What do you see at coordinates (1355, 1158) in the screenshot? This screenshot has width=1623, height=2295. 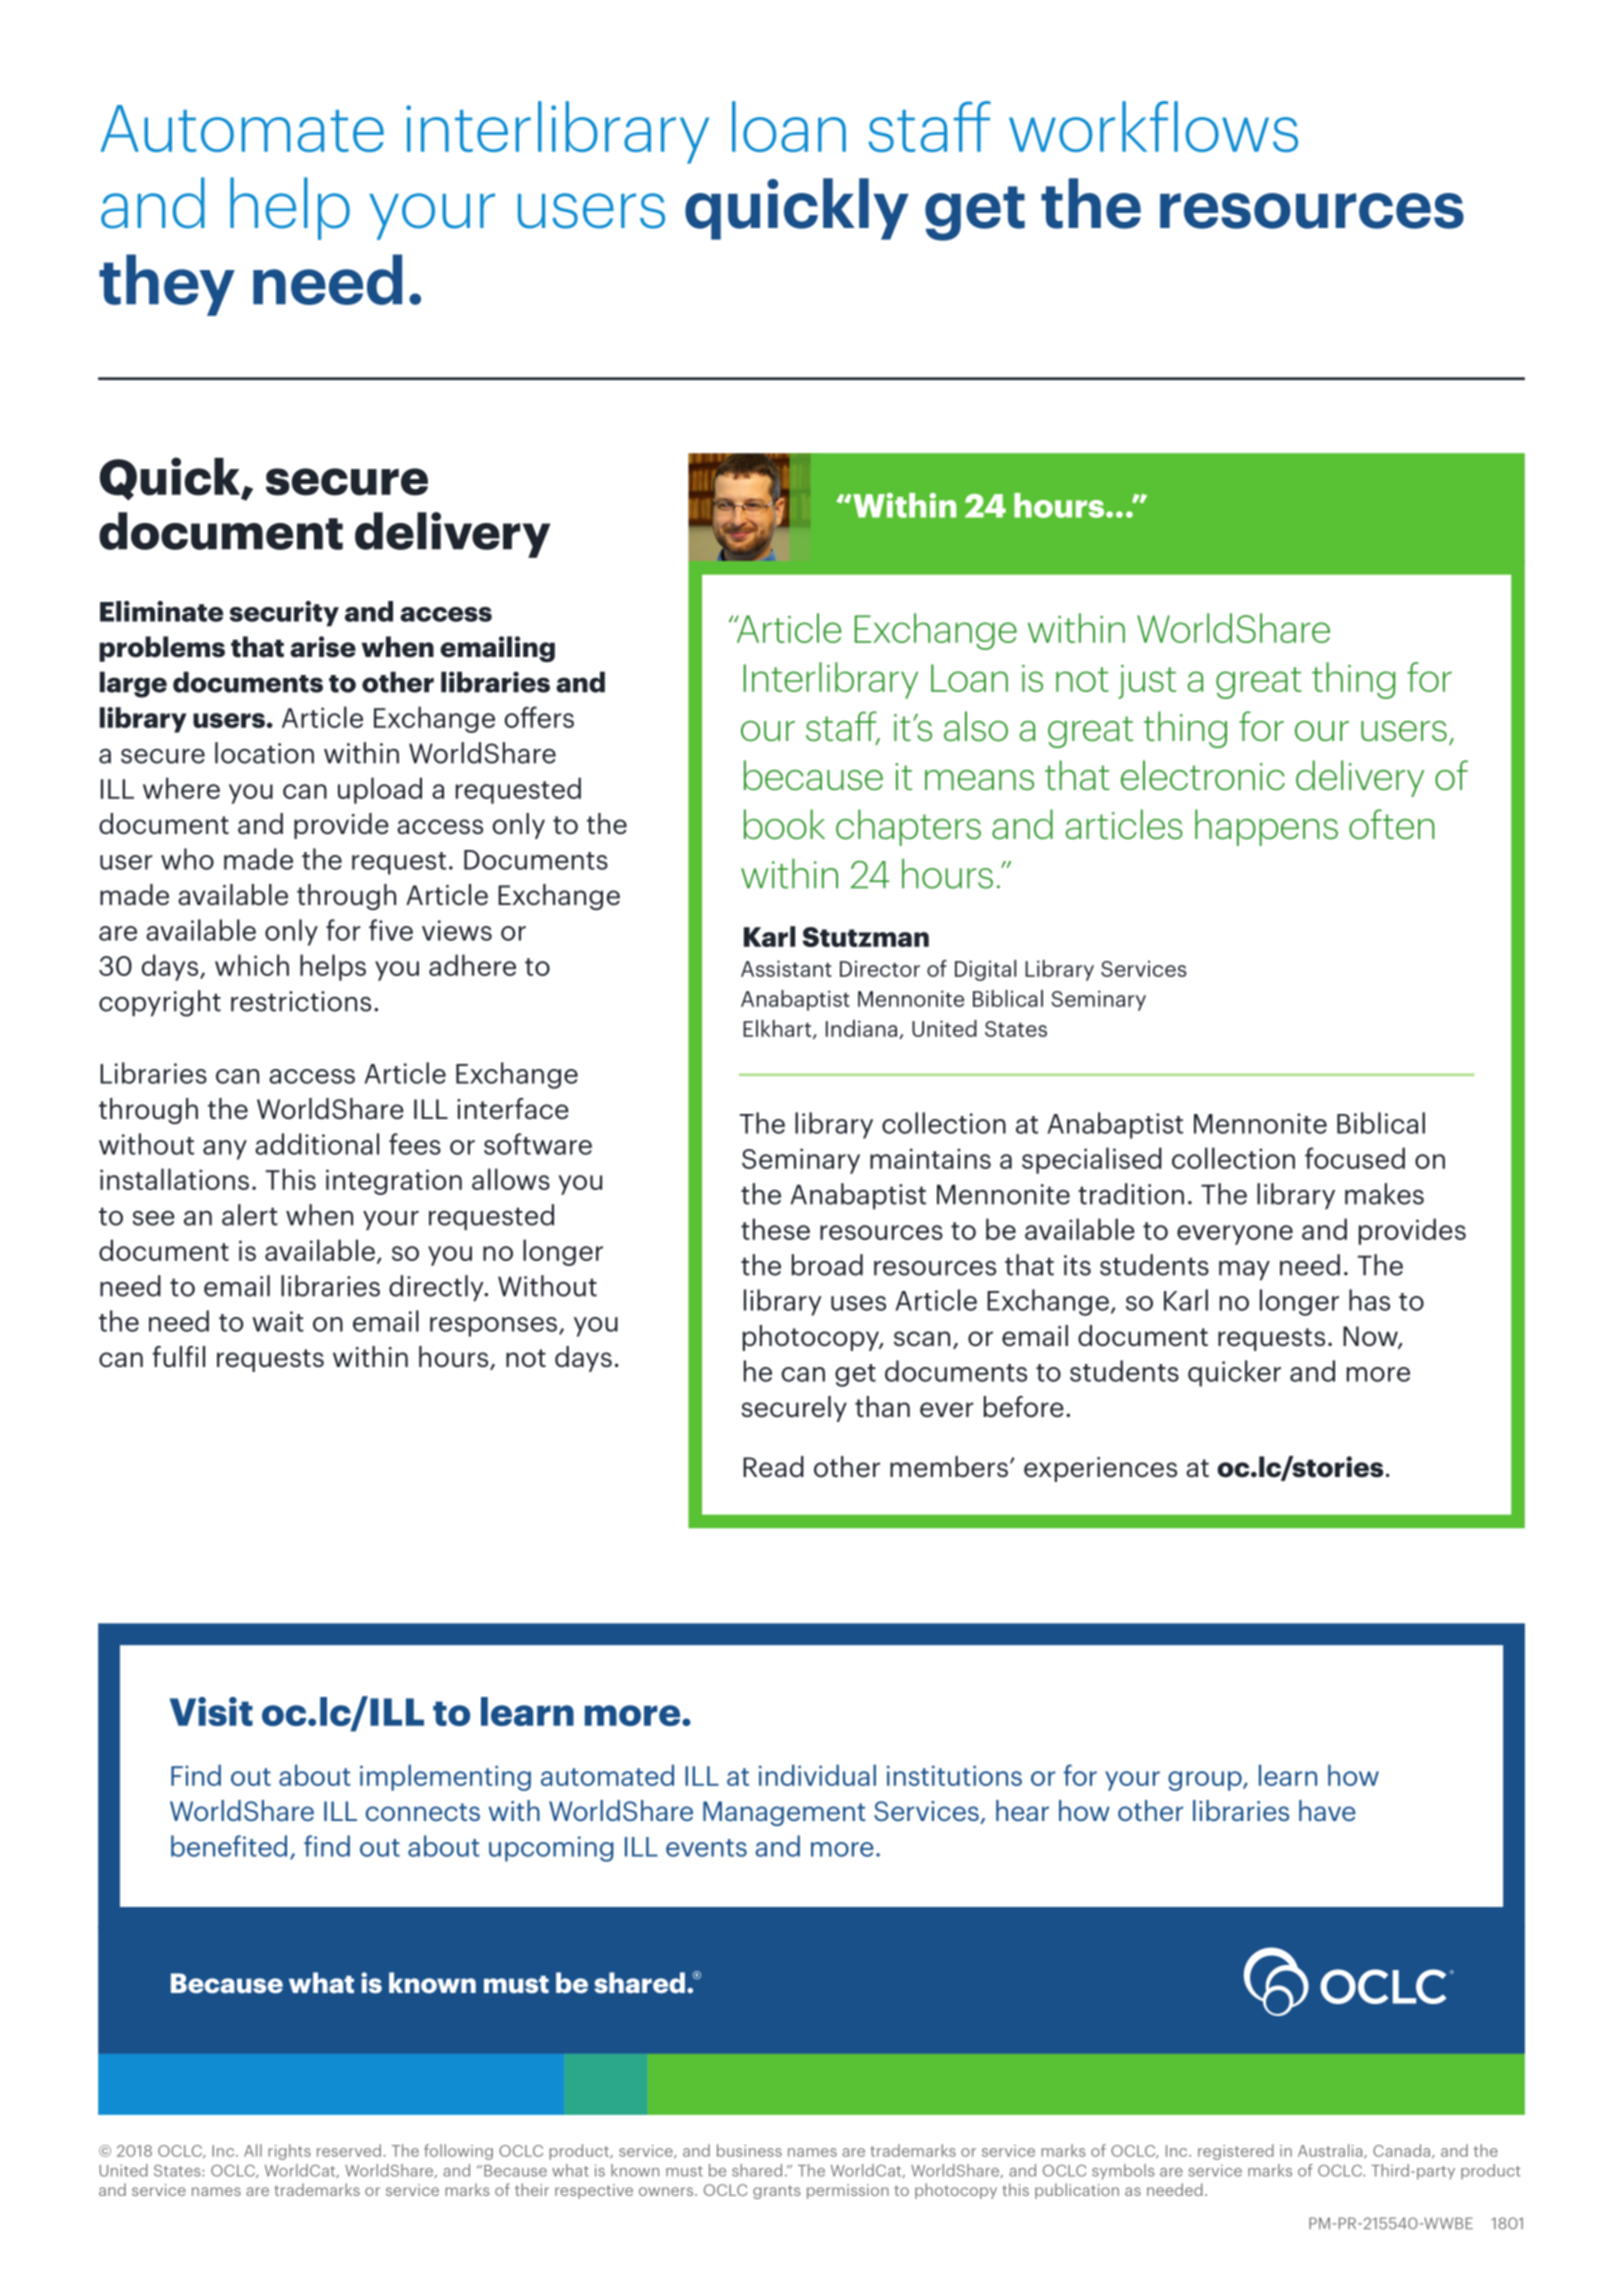 I see `focused` at bounding box center [1355, 1158].
